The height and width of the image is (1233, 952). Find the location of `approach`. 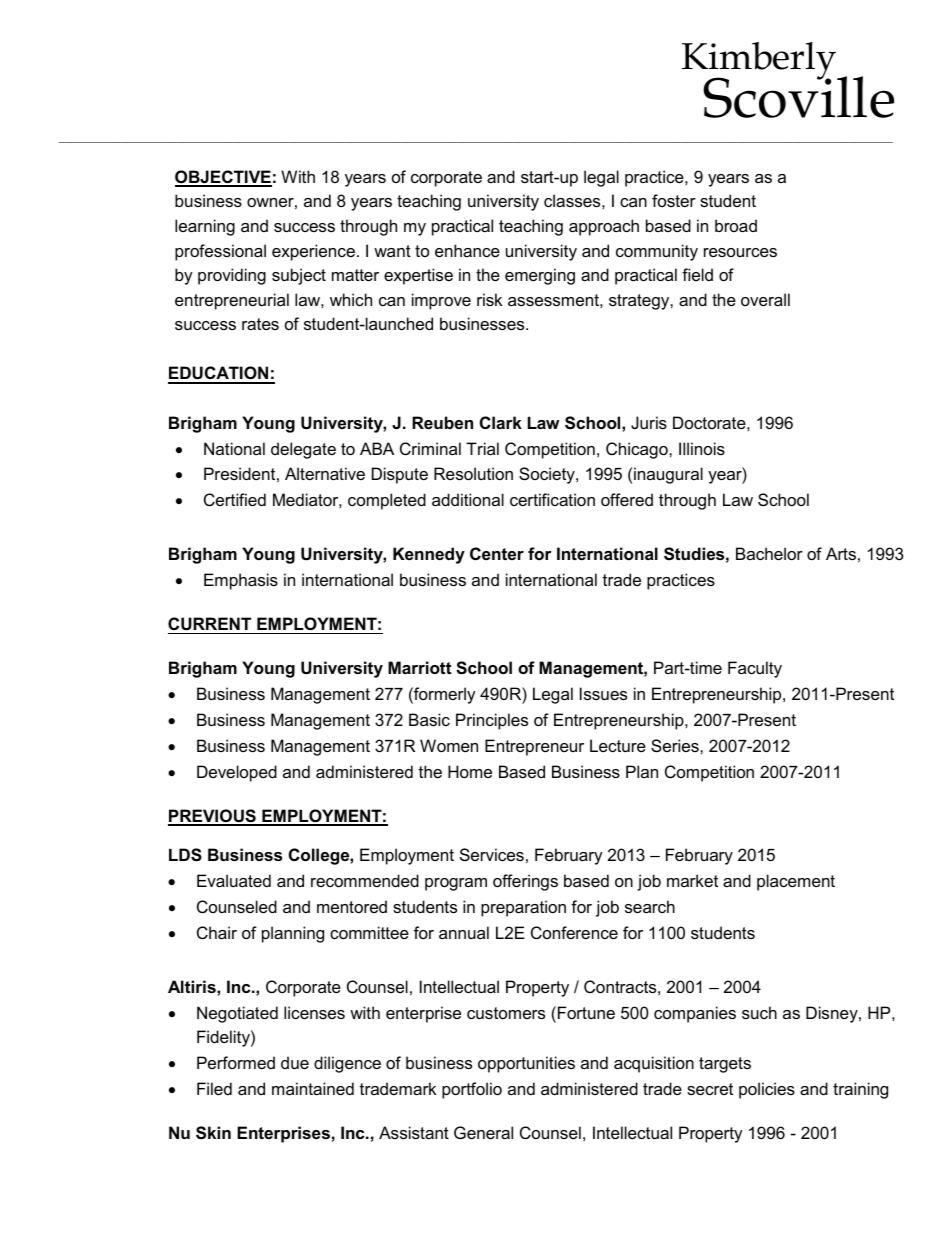

approach is located at coordinates (604, 227).
